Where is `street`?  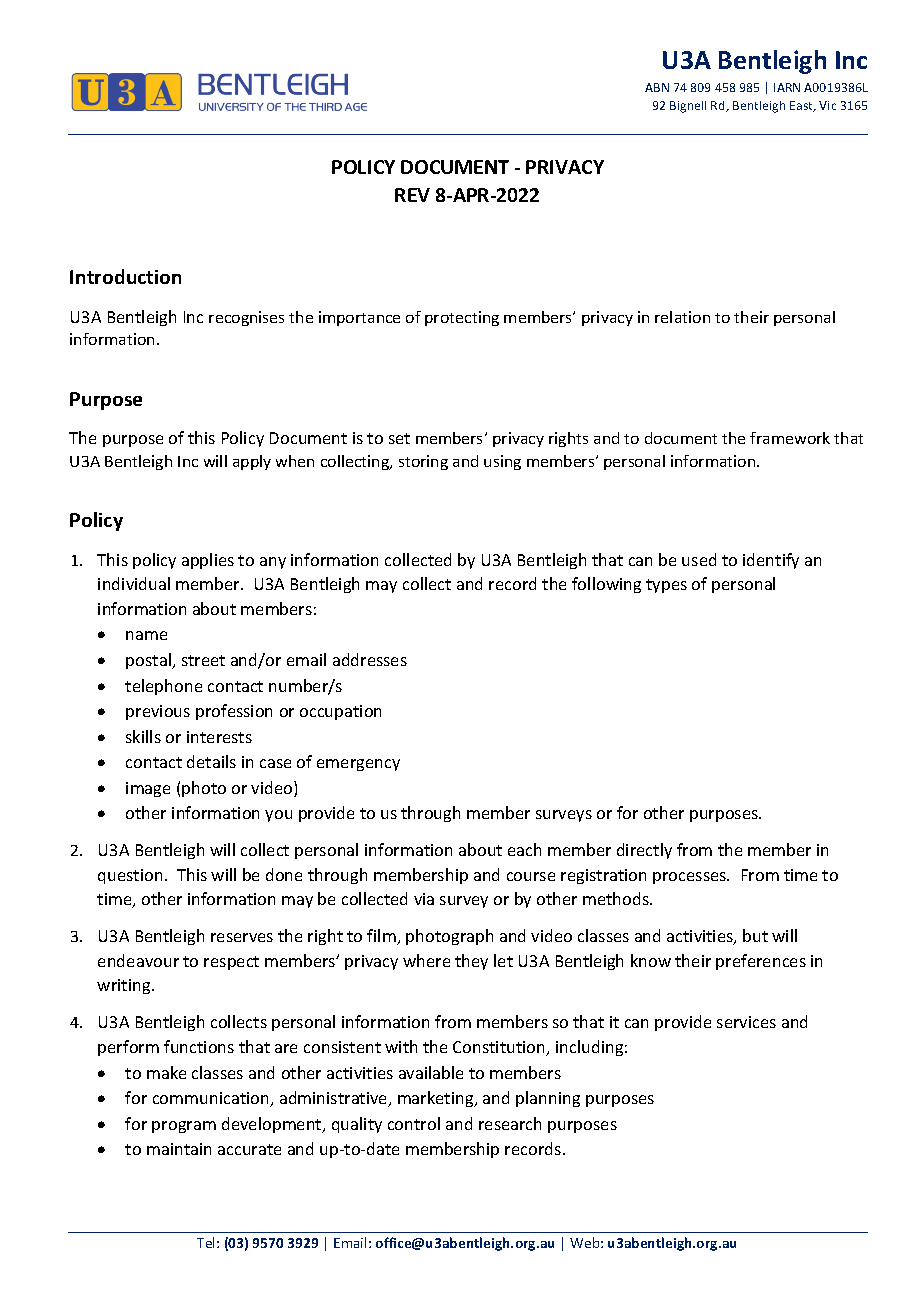 street is located at coordinates (203, 660).
